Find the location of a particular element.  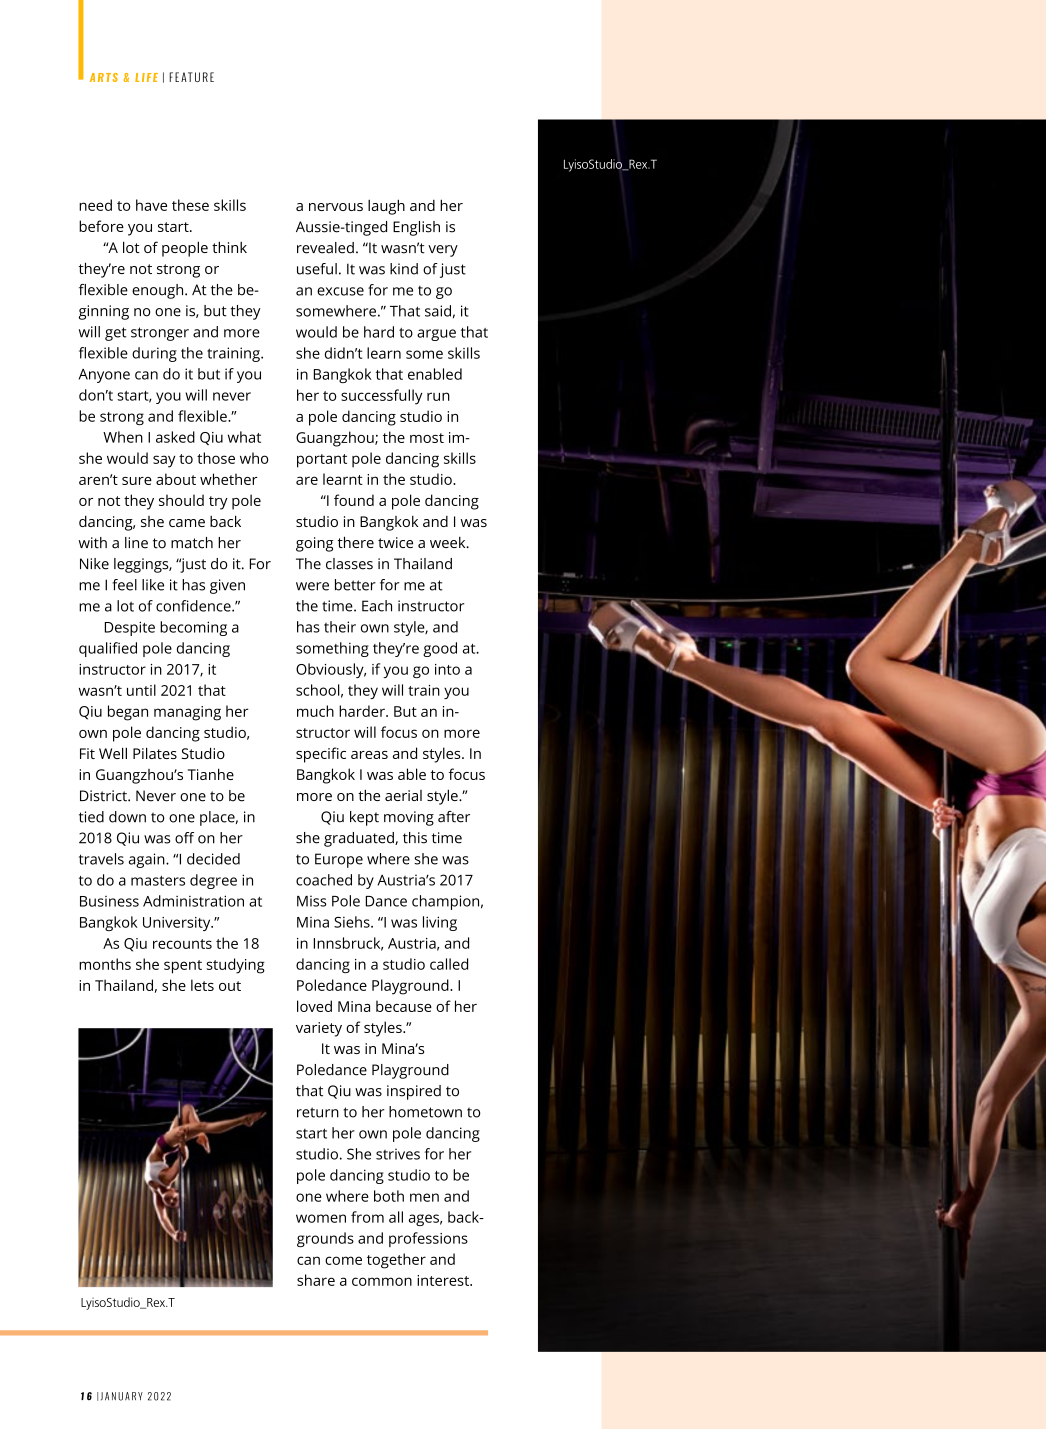

common is located at coordinates (382, 1281).
